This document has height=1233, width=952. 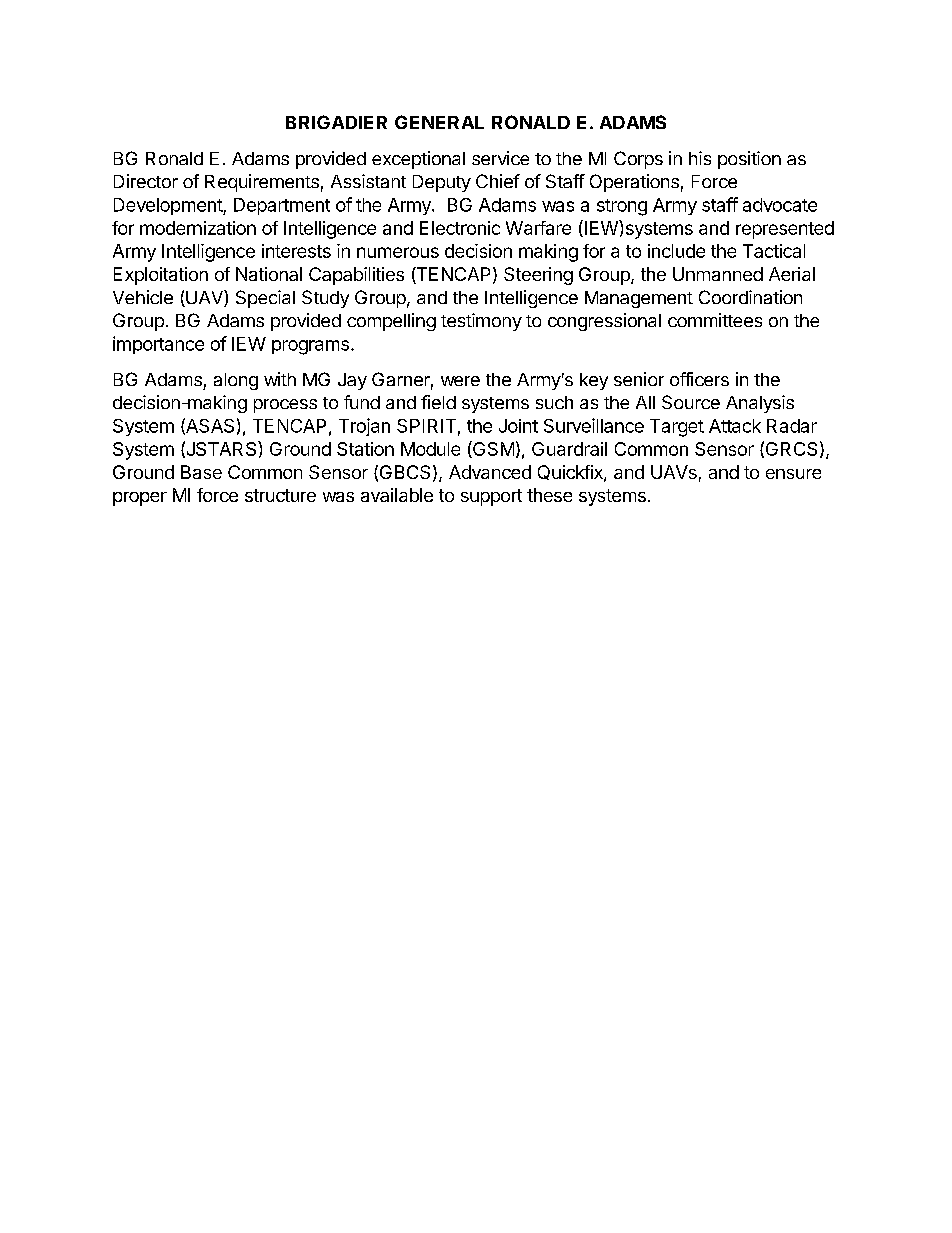 What do you see at coordinates (700, 158) in the document?
I see `his` at bounding box center [700, 158].
